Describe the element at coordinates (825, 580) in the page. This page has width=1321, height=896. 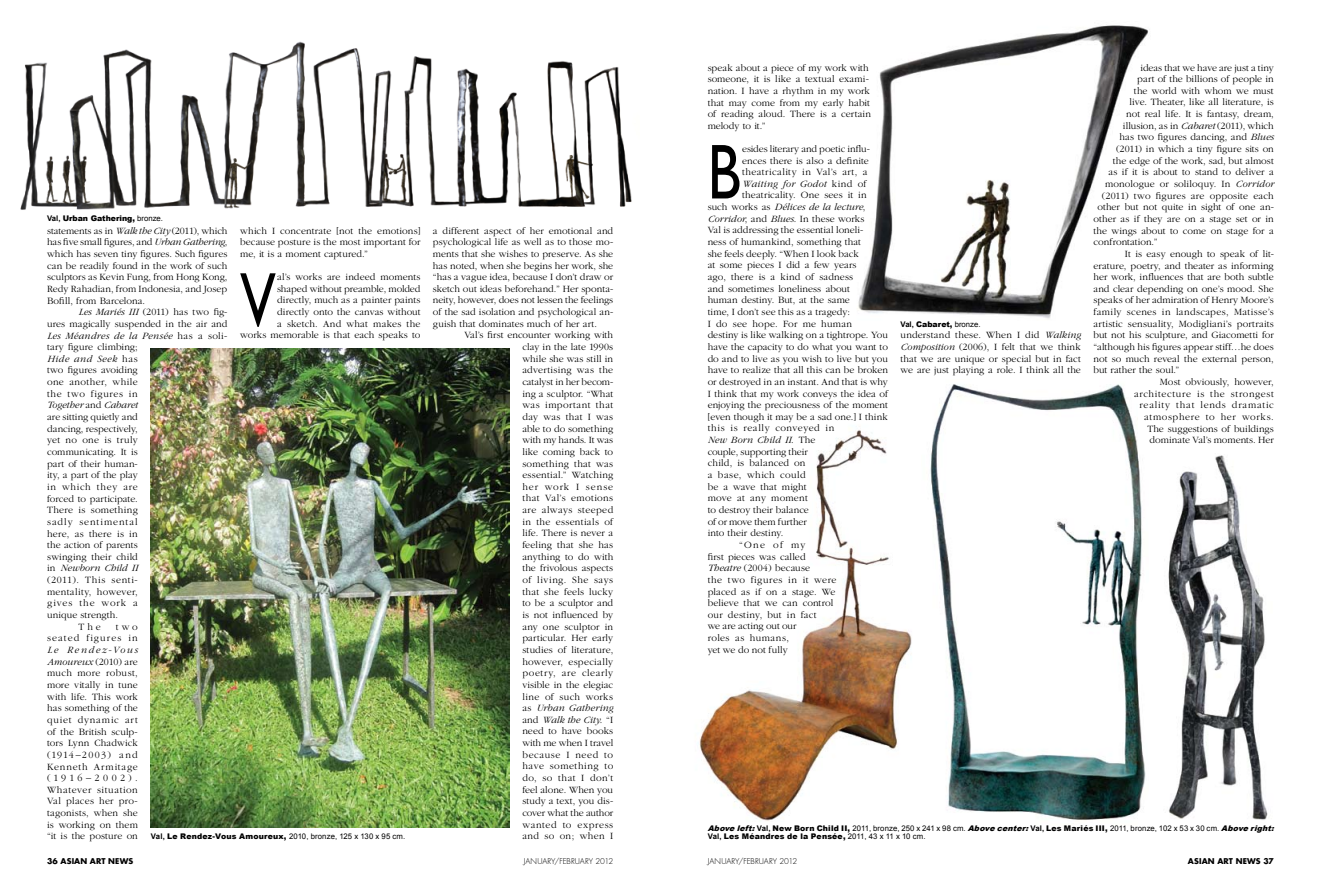
I see `were` at that location.
